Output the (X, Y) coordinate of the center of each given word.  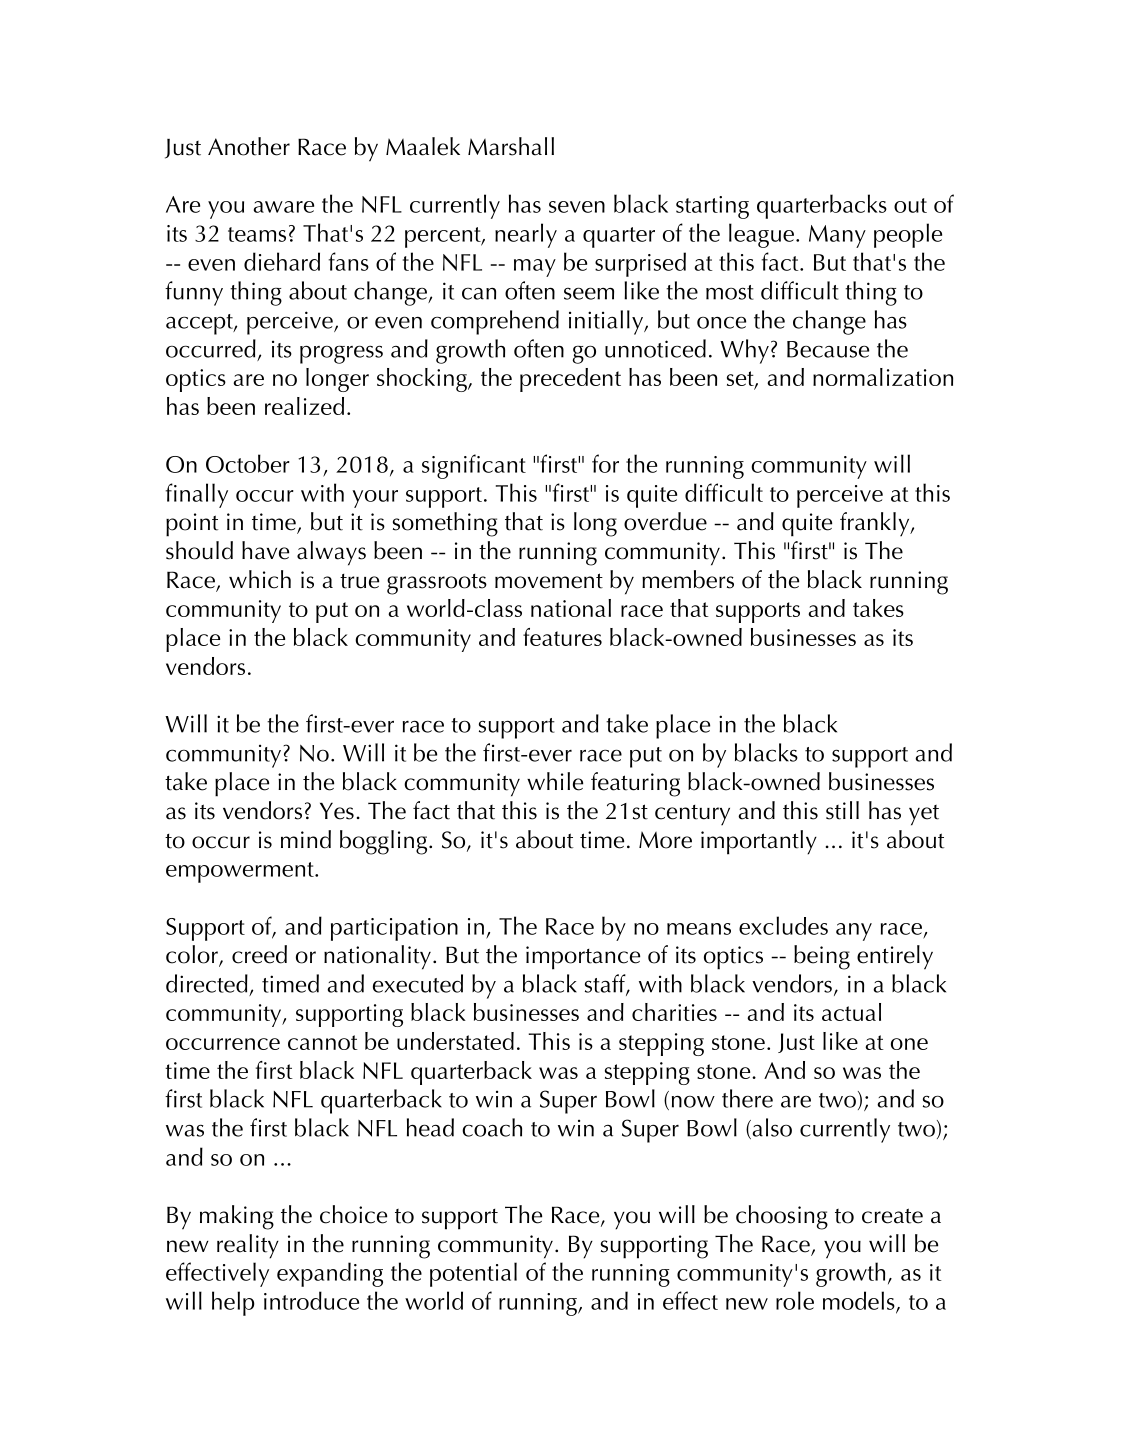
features (562, 637)
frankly (876, 524)
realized (304, 406)
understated (455, 1041)
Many (837, 236)
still (842, 810)
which (260, 579)
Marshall (511, 146)
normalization (883, 377)
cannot (323, 1042)
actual (851, 1012)
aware (284, 207)
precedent (570, 380)
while (555, 781)
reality (248, 1246)
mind (306, 839)
